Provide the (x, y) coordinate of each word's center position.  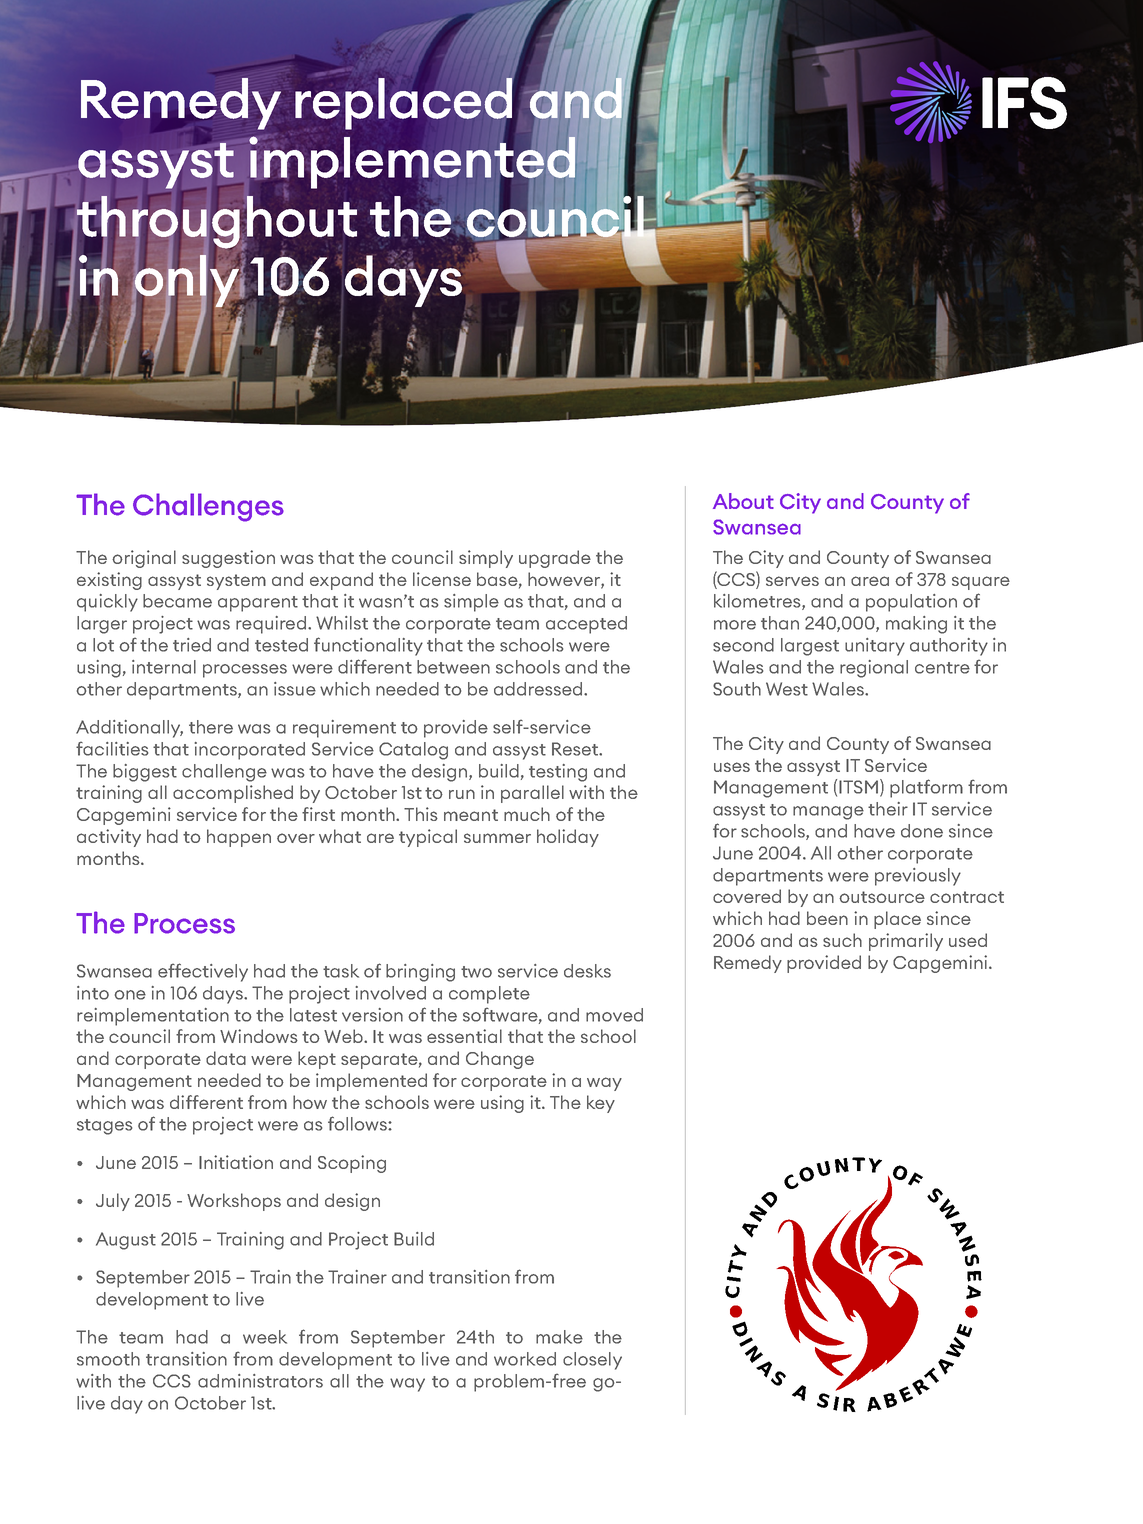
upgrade (555, 559)
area (870, 581)
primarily (906, 942)
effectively (203, 972)
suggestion (228, 559)
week (265, 1337)
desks (587, 971)
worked (525, 1359)
